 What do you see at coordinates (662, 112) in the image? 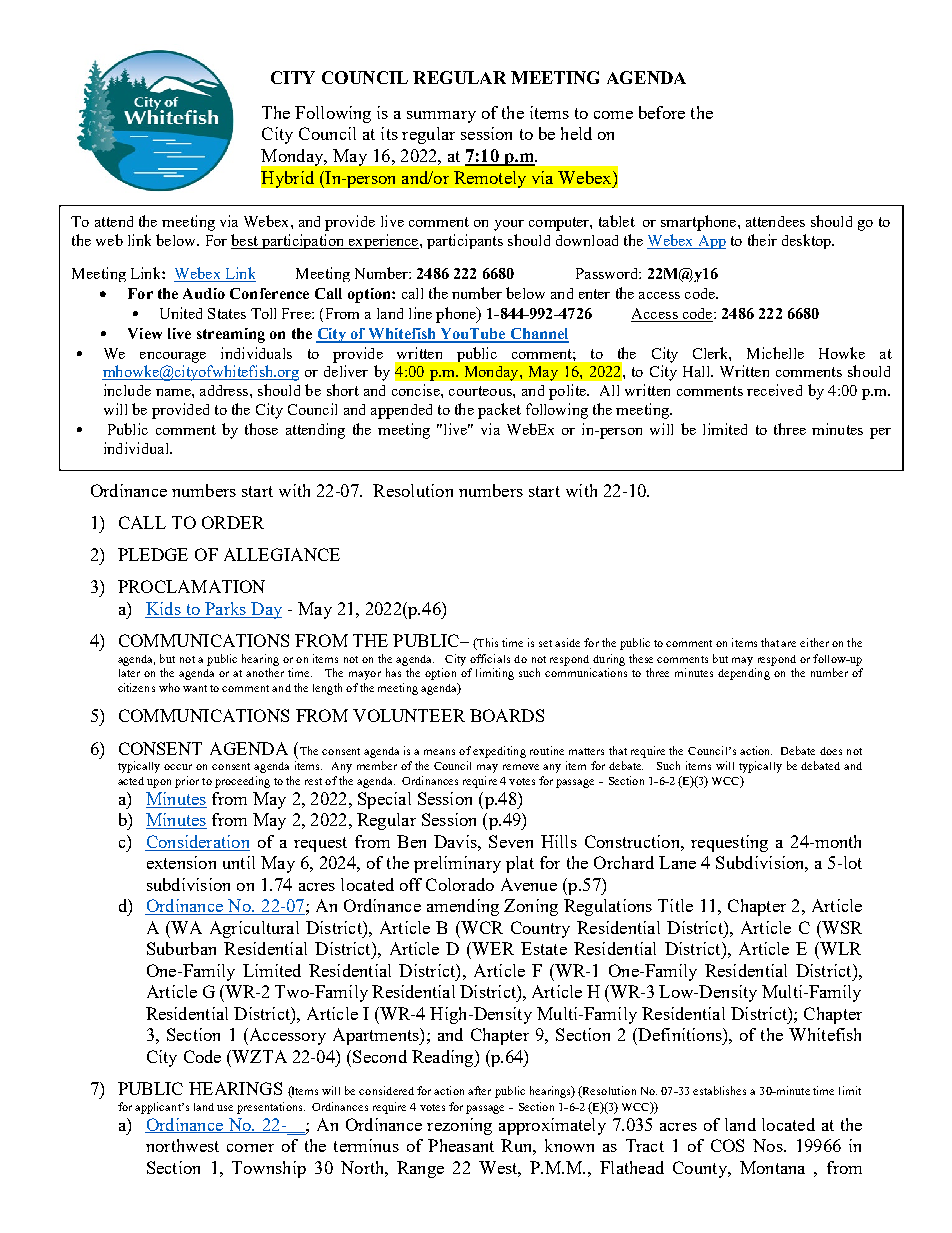
I see `before` at bounding box center [662, 112].
